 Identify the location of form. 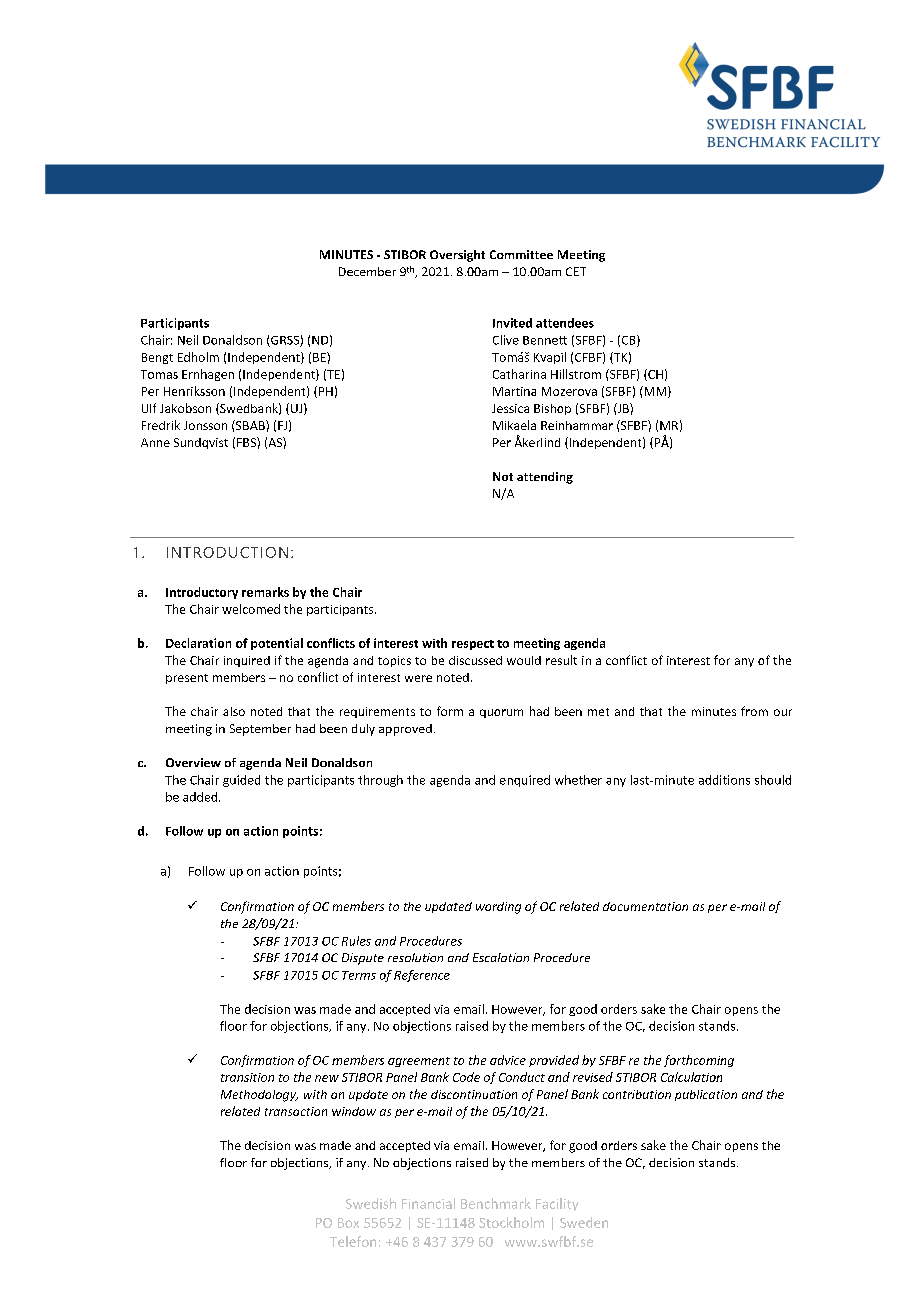
(450, 711).
